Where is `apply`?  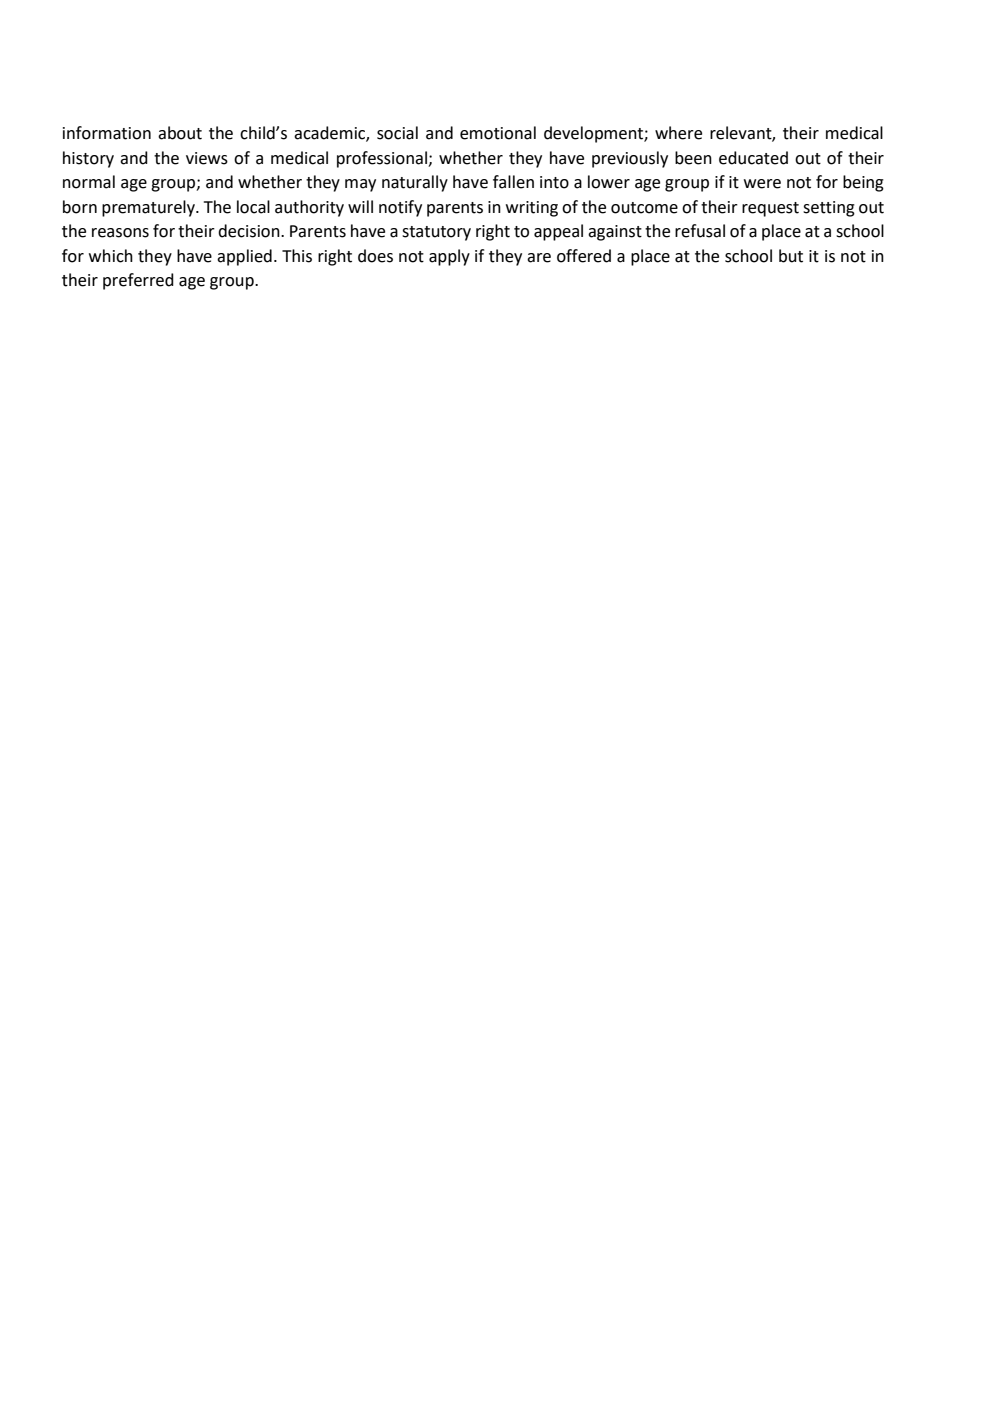
apply is located at coordinates (449, 257).
